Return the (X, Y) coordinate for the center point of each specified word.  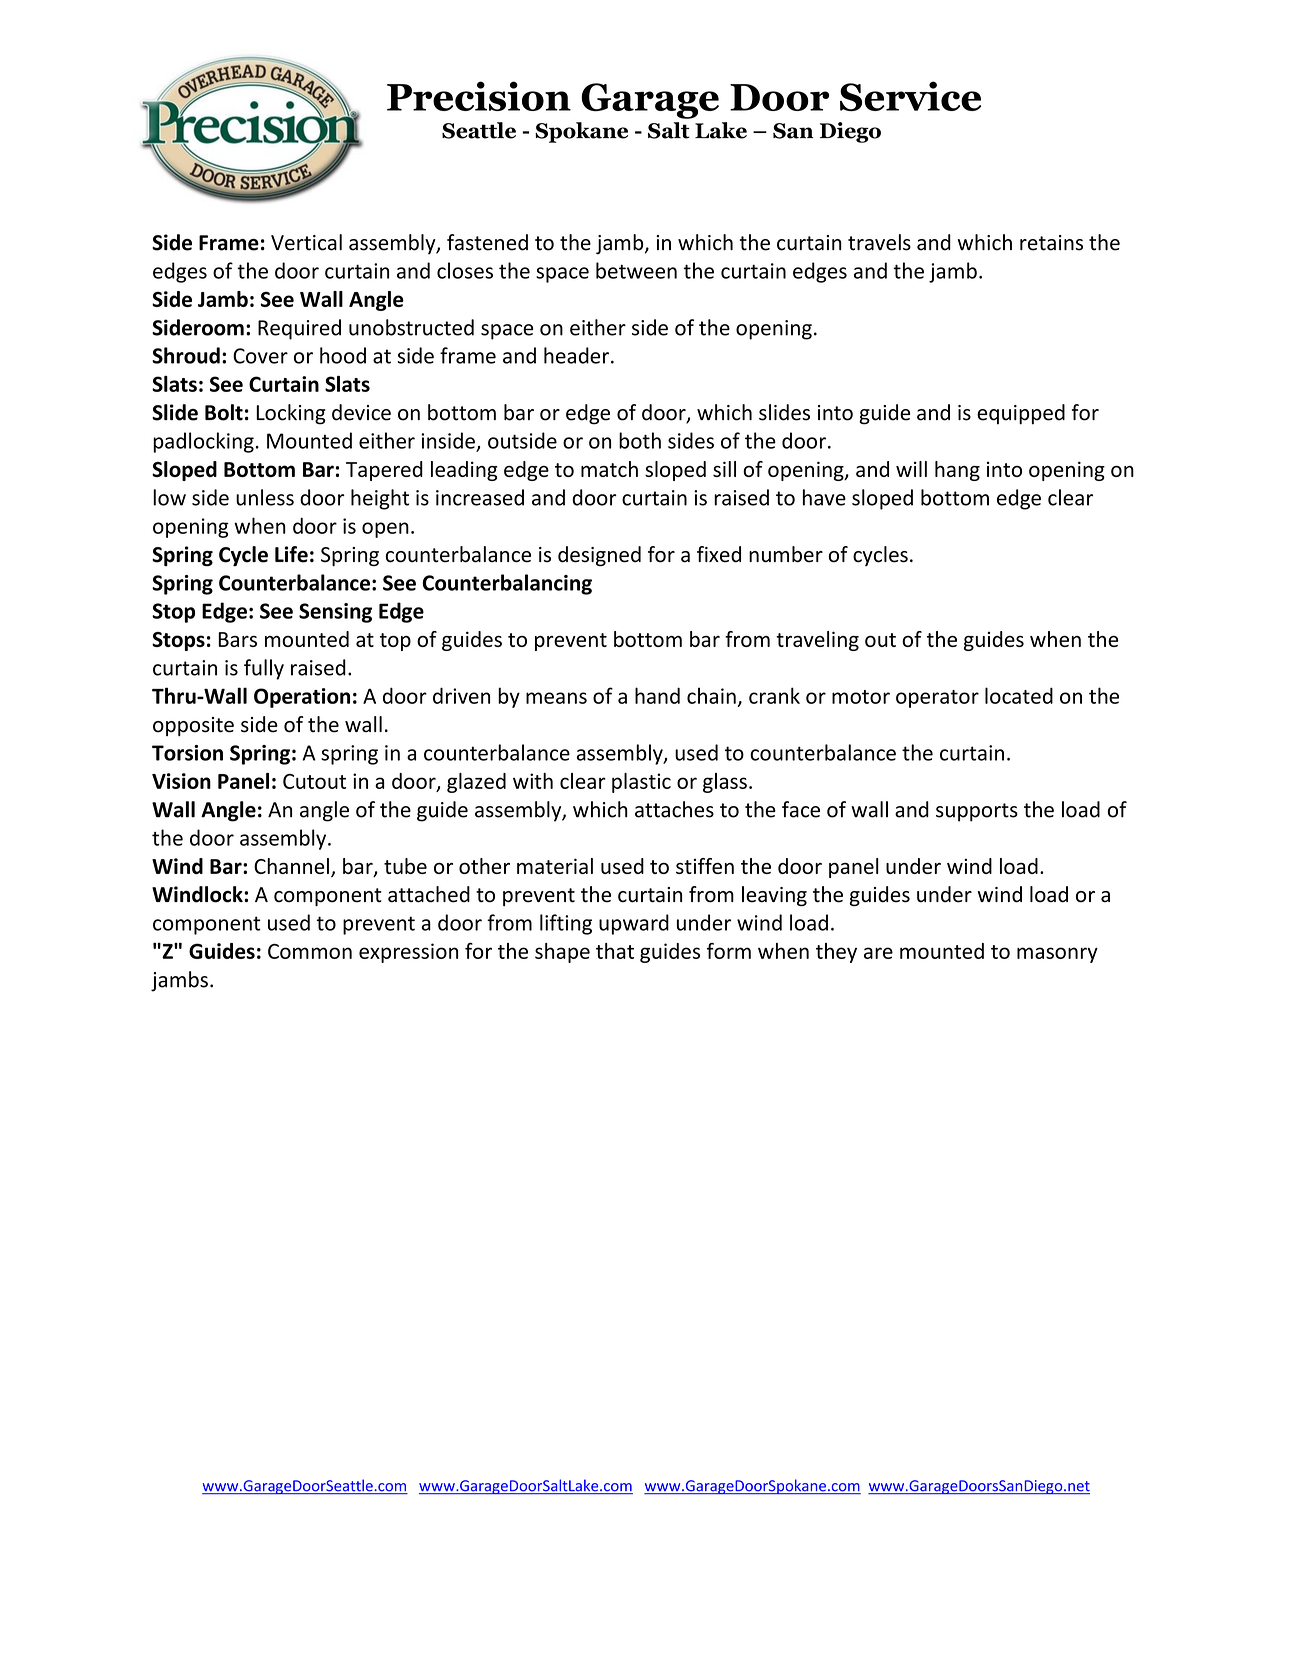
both (640, 440)
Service (910, 96)
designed (599, 556)
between (636, 270)
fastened (487, 242)
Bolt (224, 412)
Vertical (306, 242)
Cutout (314, 781)
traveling (817, 641)
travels (879, 242)
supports (977, 812)
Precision (479, 96)
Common (310, 951)
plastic (641, 783)
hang (957, 471)
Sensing (335, 613)
